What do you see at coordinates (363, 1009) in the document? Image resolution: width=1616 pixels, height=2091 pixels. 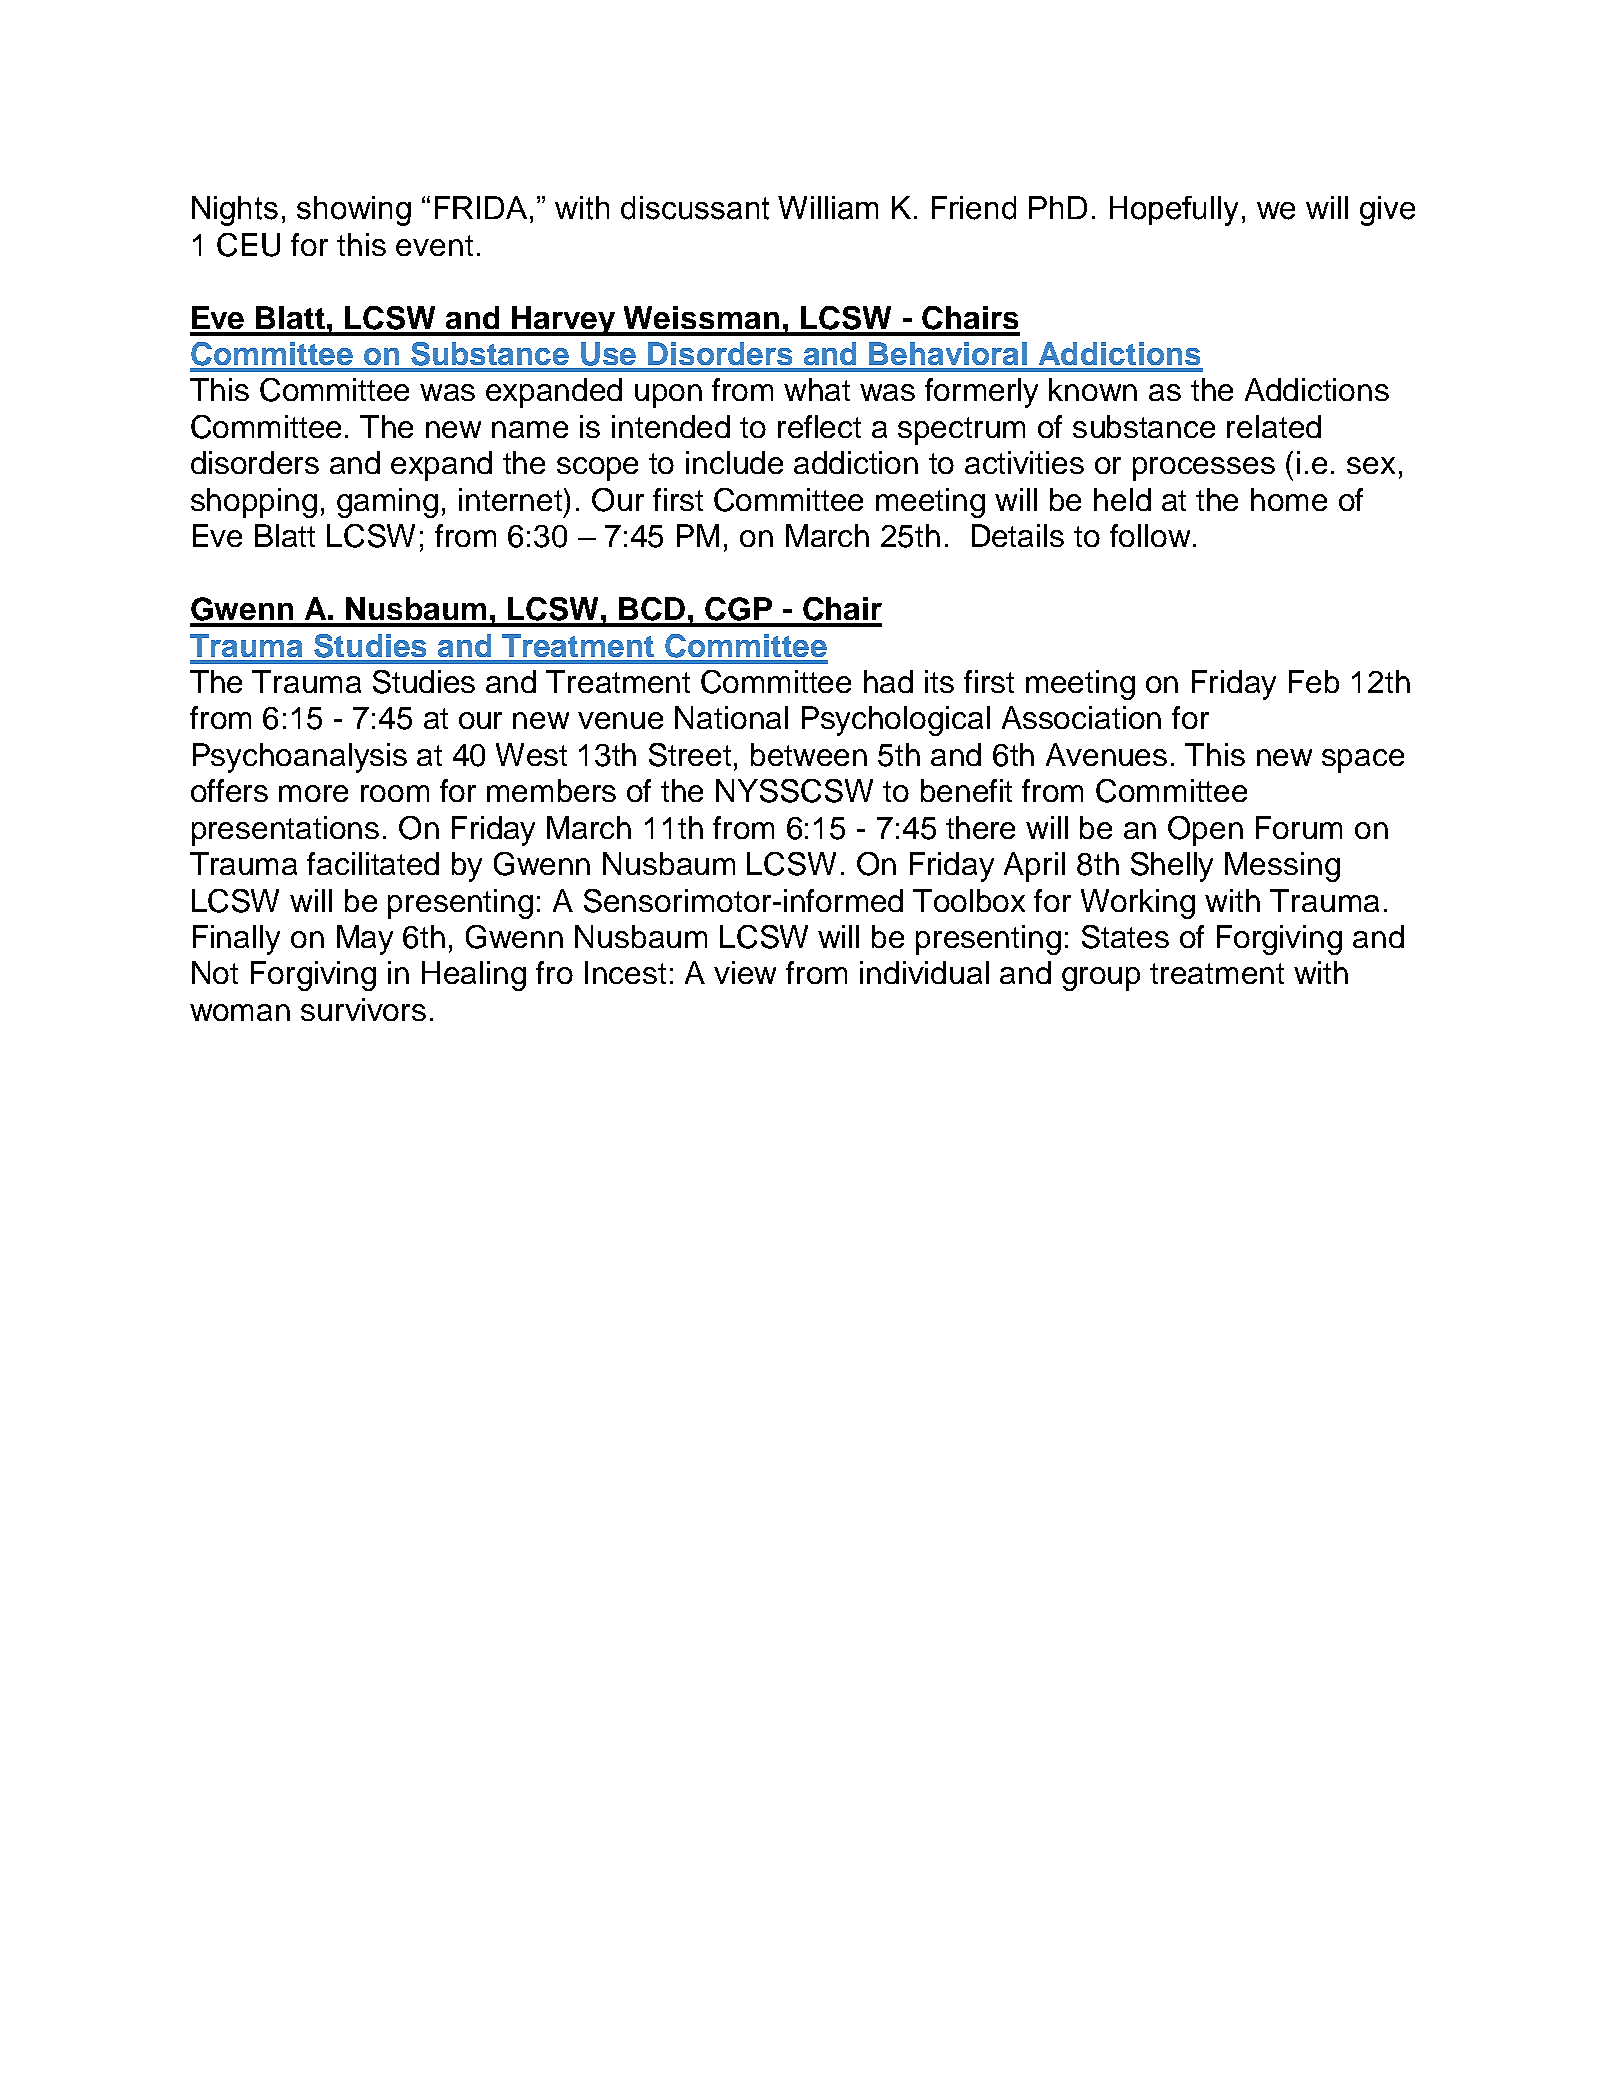 I see `survivors` at bounding box center [363, 1009].
